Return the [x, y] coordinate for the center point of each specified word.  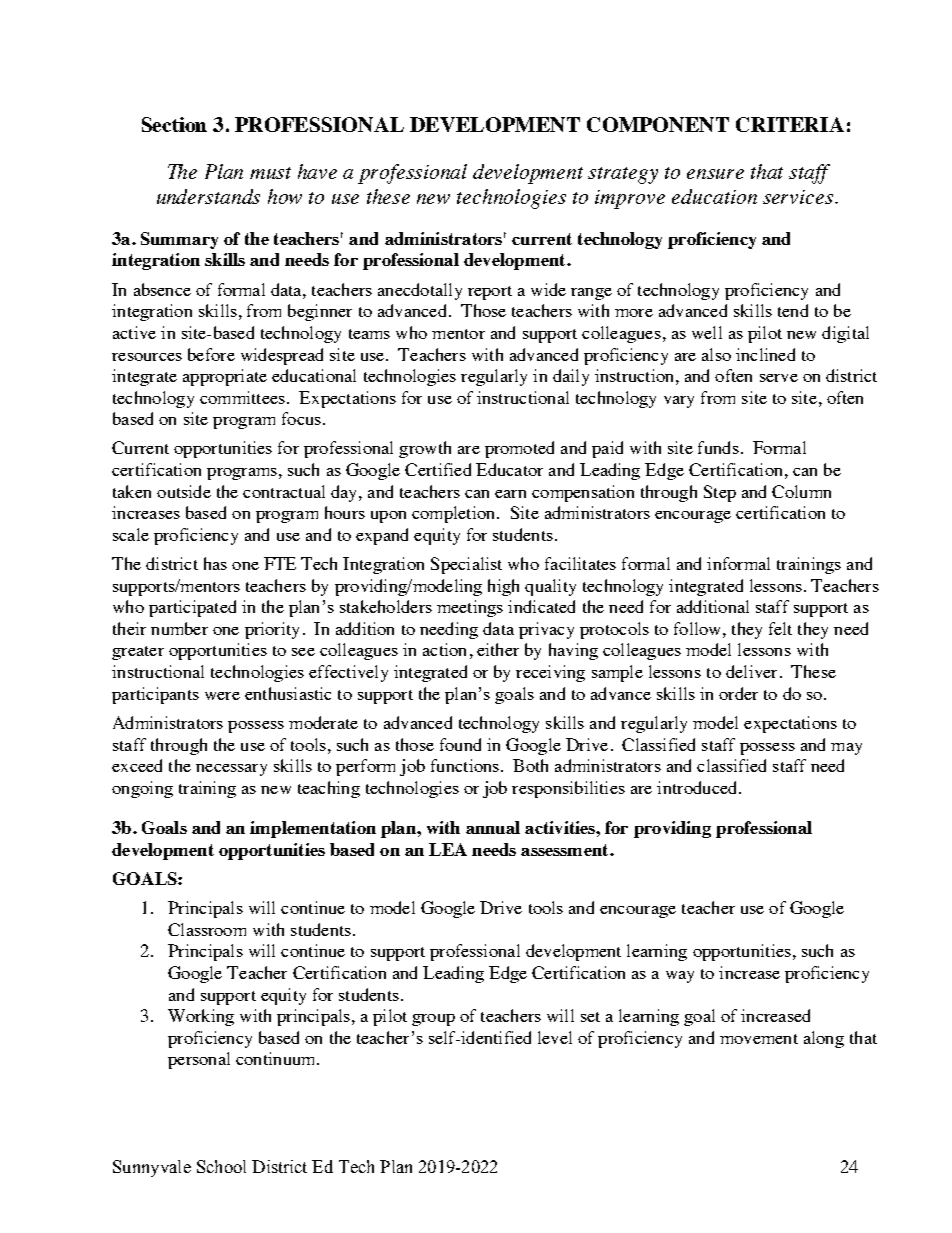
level [555, 1037]
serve [779, 378]
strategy [623, 175]
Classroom [207, 929]
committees [242, 397]
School [221, 1166]
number [179, 628]
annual [493, 827]
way [680, 977]
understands [208, 196]
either [498, 649]
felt [780, 628]
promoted [519, 449]
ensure [715, 174]
